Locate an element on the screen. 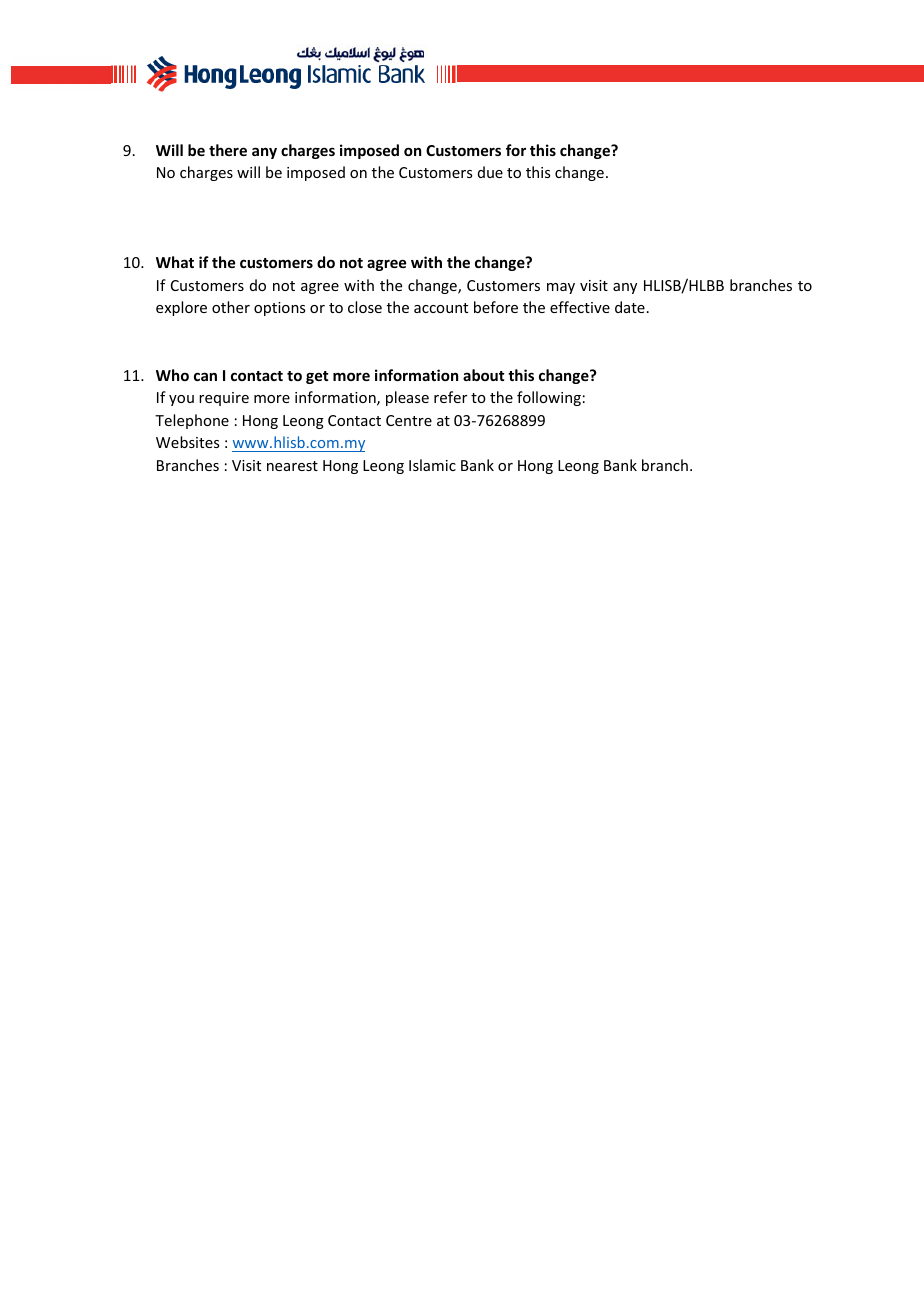 Image resolution: width=924 pixels, height=1308 pixels. can is located at coordinates (205, 376).
